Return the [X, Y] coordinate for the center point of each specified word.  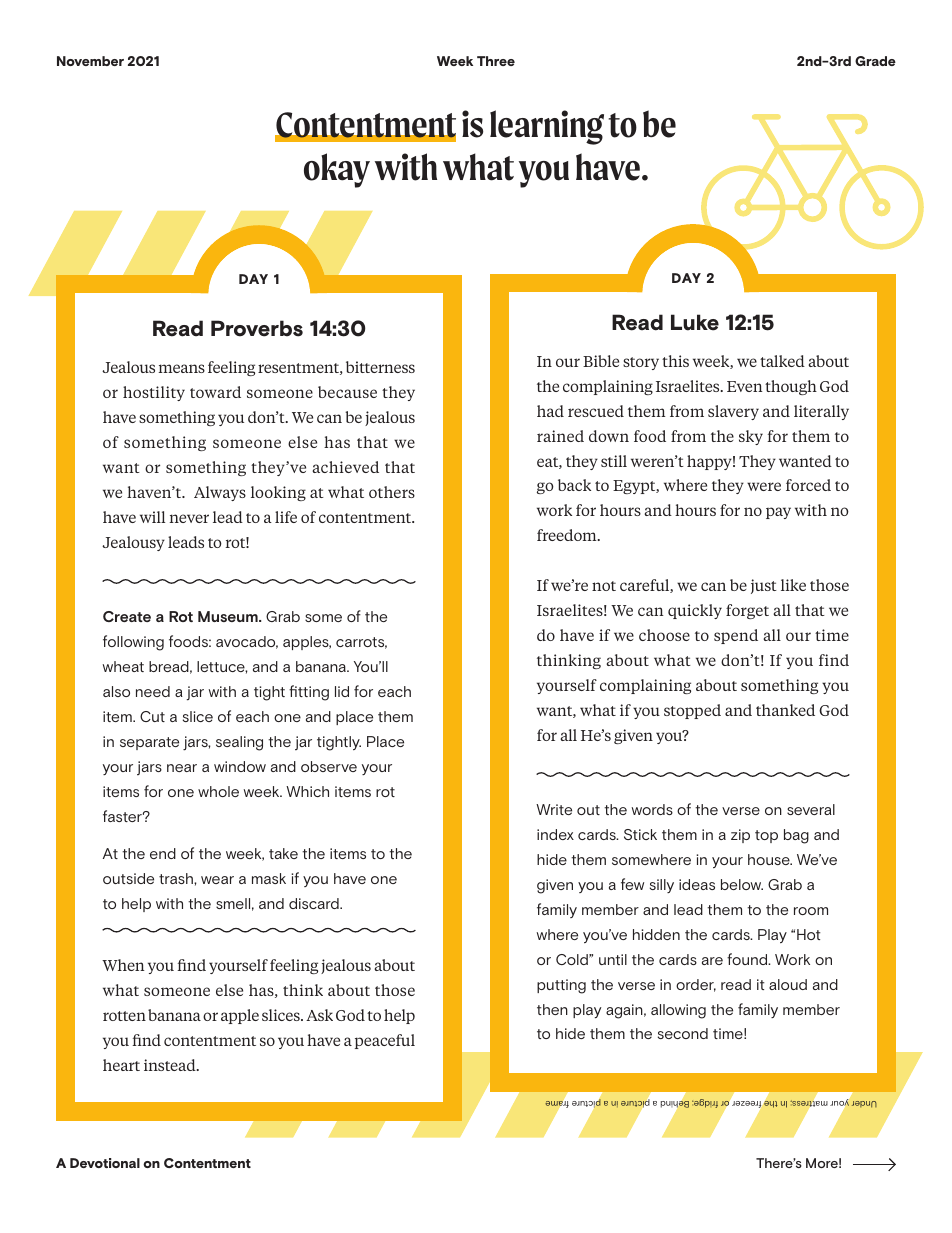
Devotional [105, 1163]
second [683, 1033]
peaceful [385, 1041]
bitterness [380, 367]
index [555, 834]
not [604, 586]
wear [217, 880]
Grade [875, 61]
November [90, 61]
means [181, 368]
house [770, 859]
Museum [229, 616]
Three [496, 61]
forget [747, 611]
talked [782, 361]
